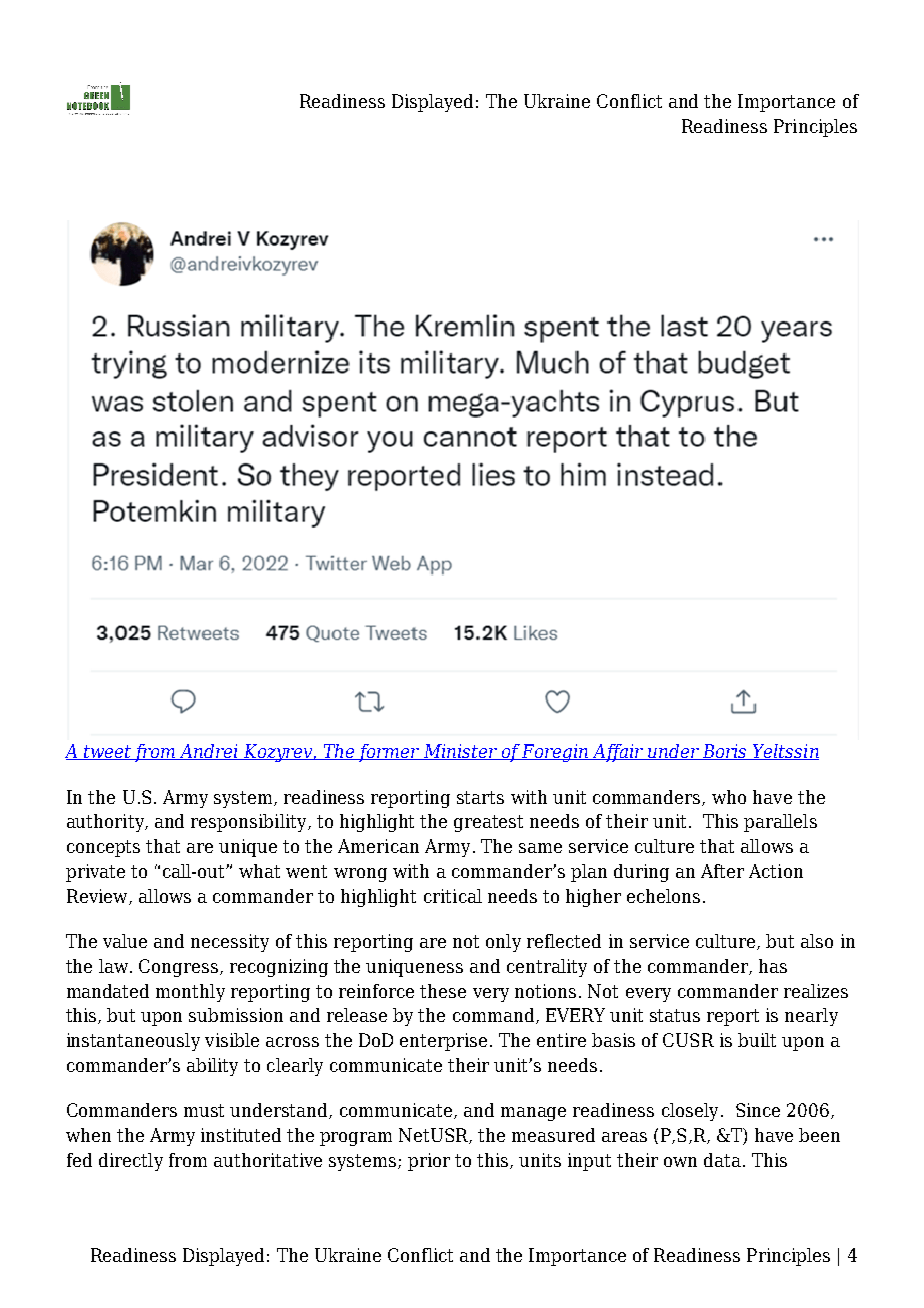 The image size is (924, 1308). Describe the element at coordinates (460, 752) in the screenshot. I see `Minister` at that location.
